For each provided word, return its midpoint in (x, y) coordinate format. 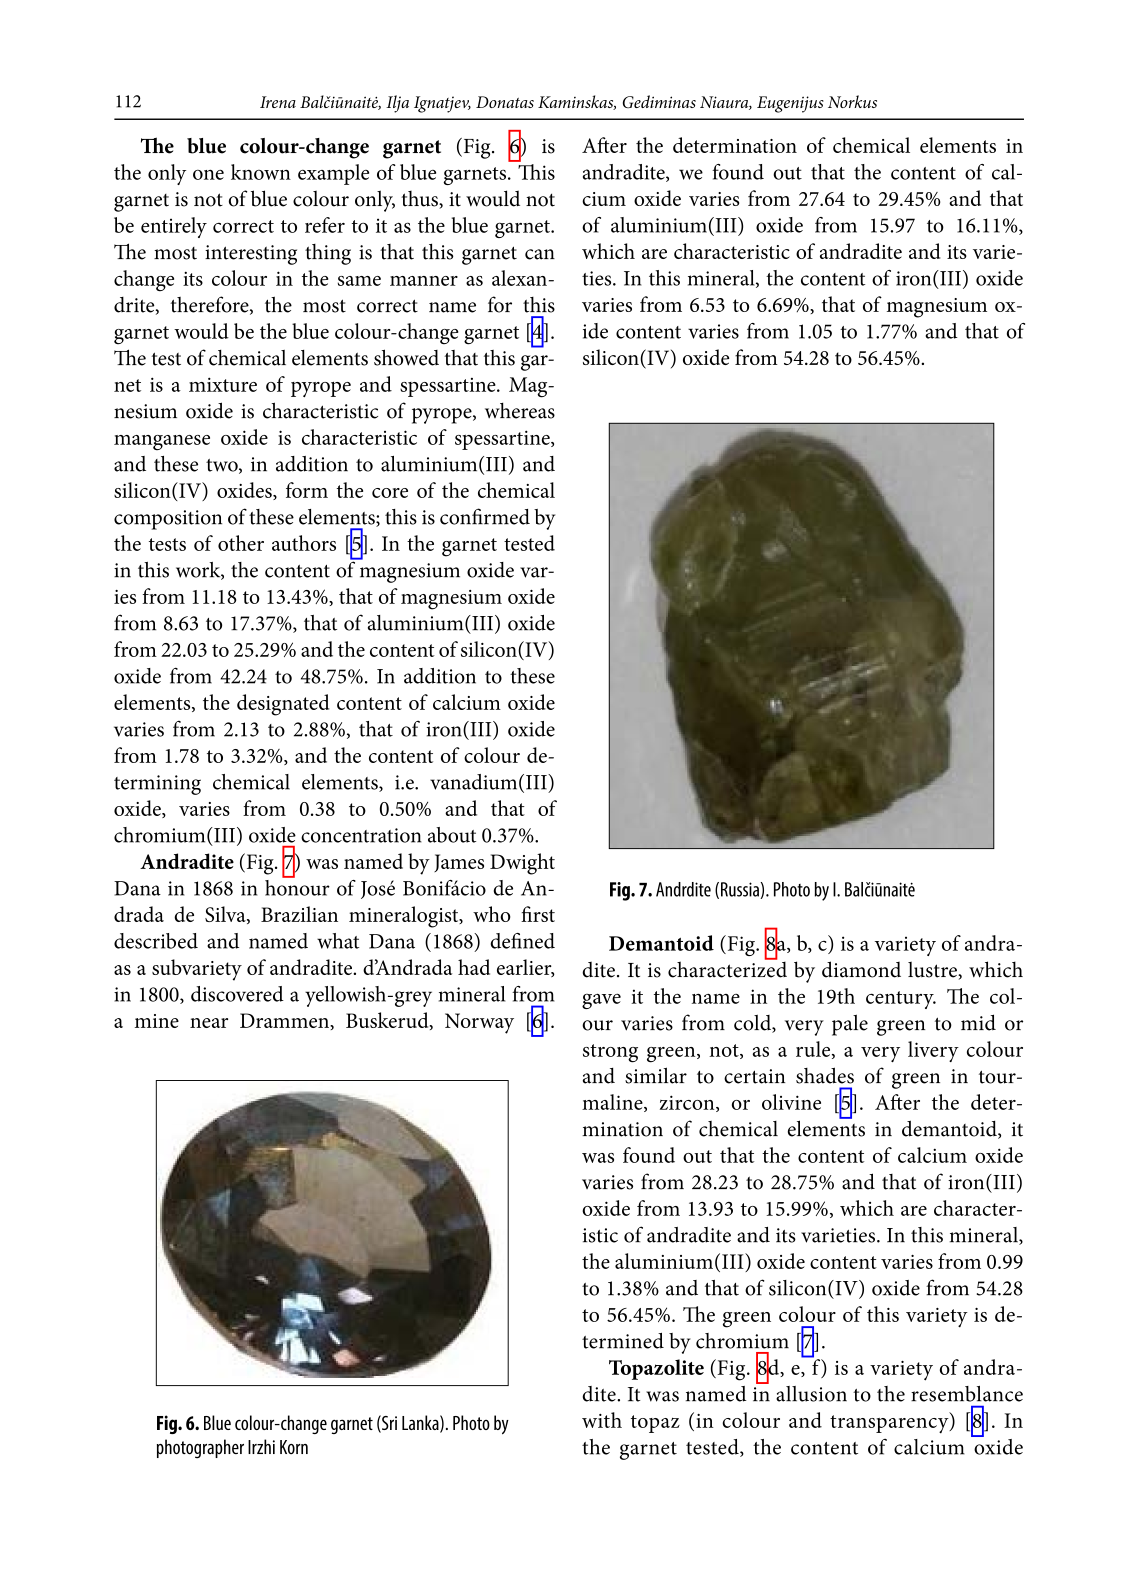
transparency (890, 1423)
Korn (294, 1447)
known (261, 172)
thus (420, 200)
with (602, 1420)
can (540, 254)
